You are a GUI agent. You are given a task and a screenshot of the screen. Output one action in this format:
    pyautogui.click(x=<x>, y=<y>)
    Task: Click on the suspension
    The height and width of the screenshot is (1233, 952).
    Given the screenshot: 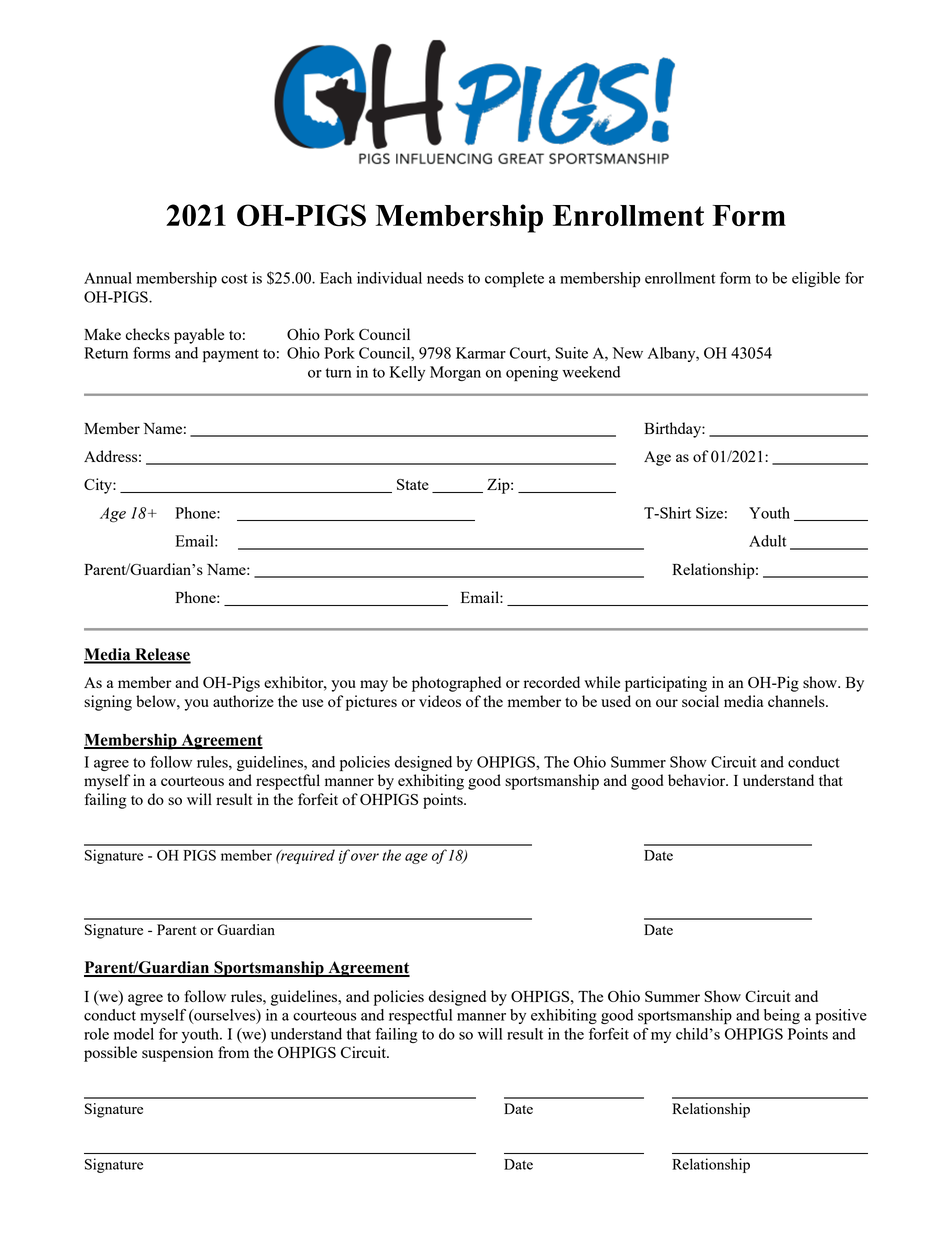 What is the action you would take?
    pyautogui.click(x=177, y=1054)
